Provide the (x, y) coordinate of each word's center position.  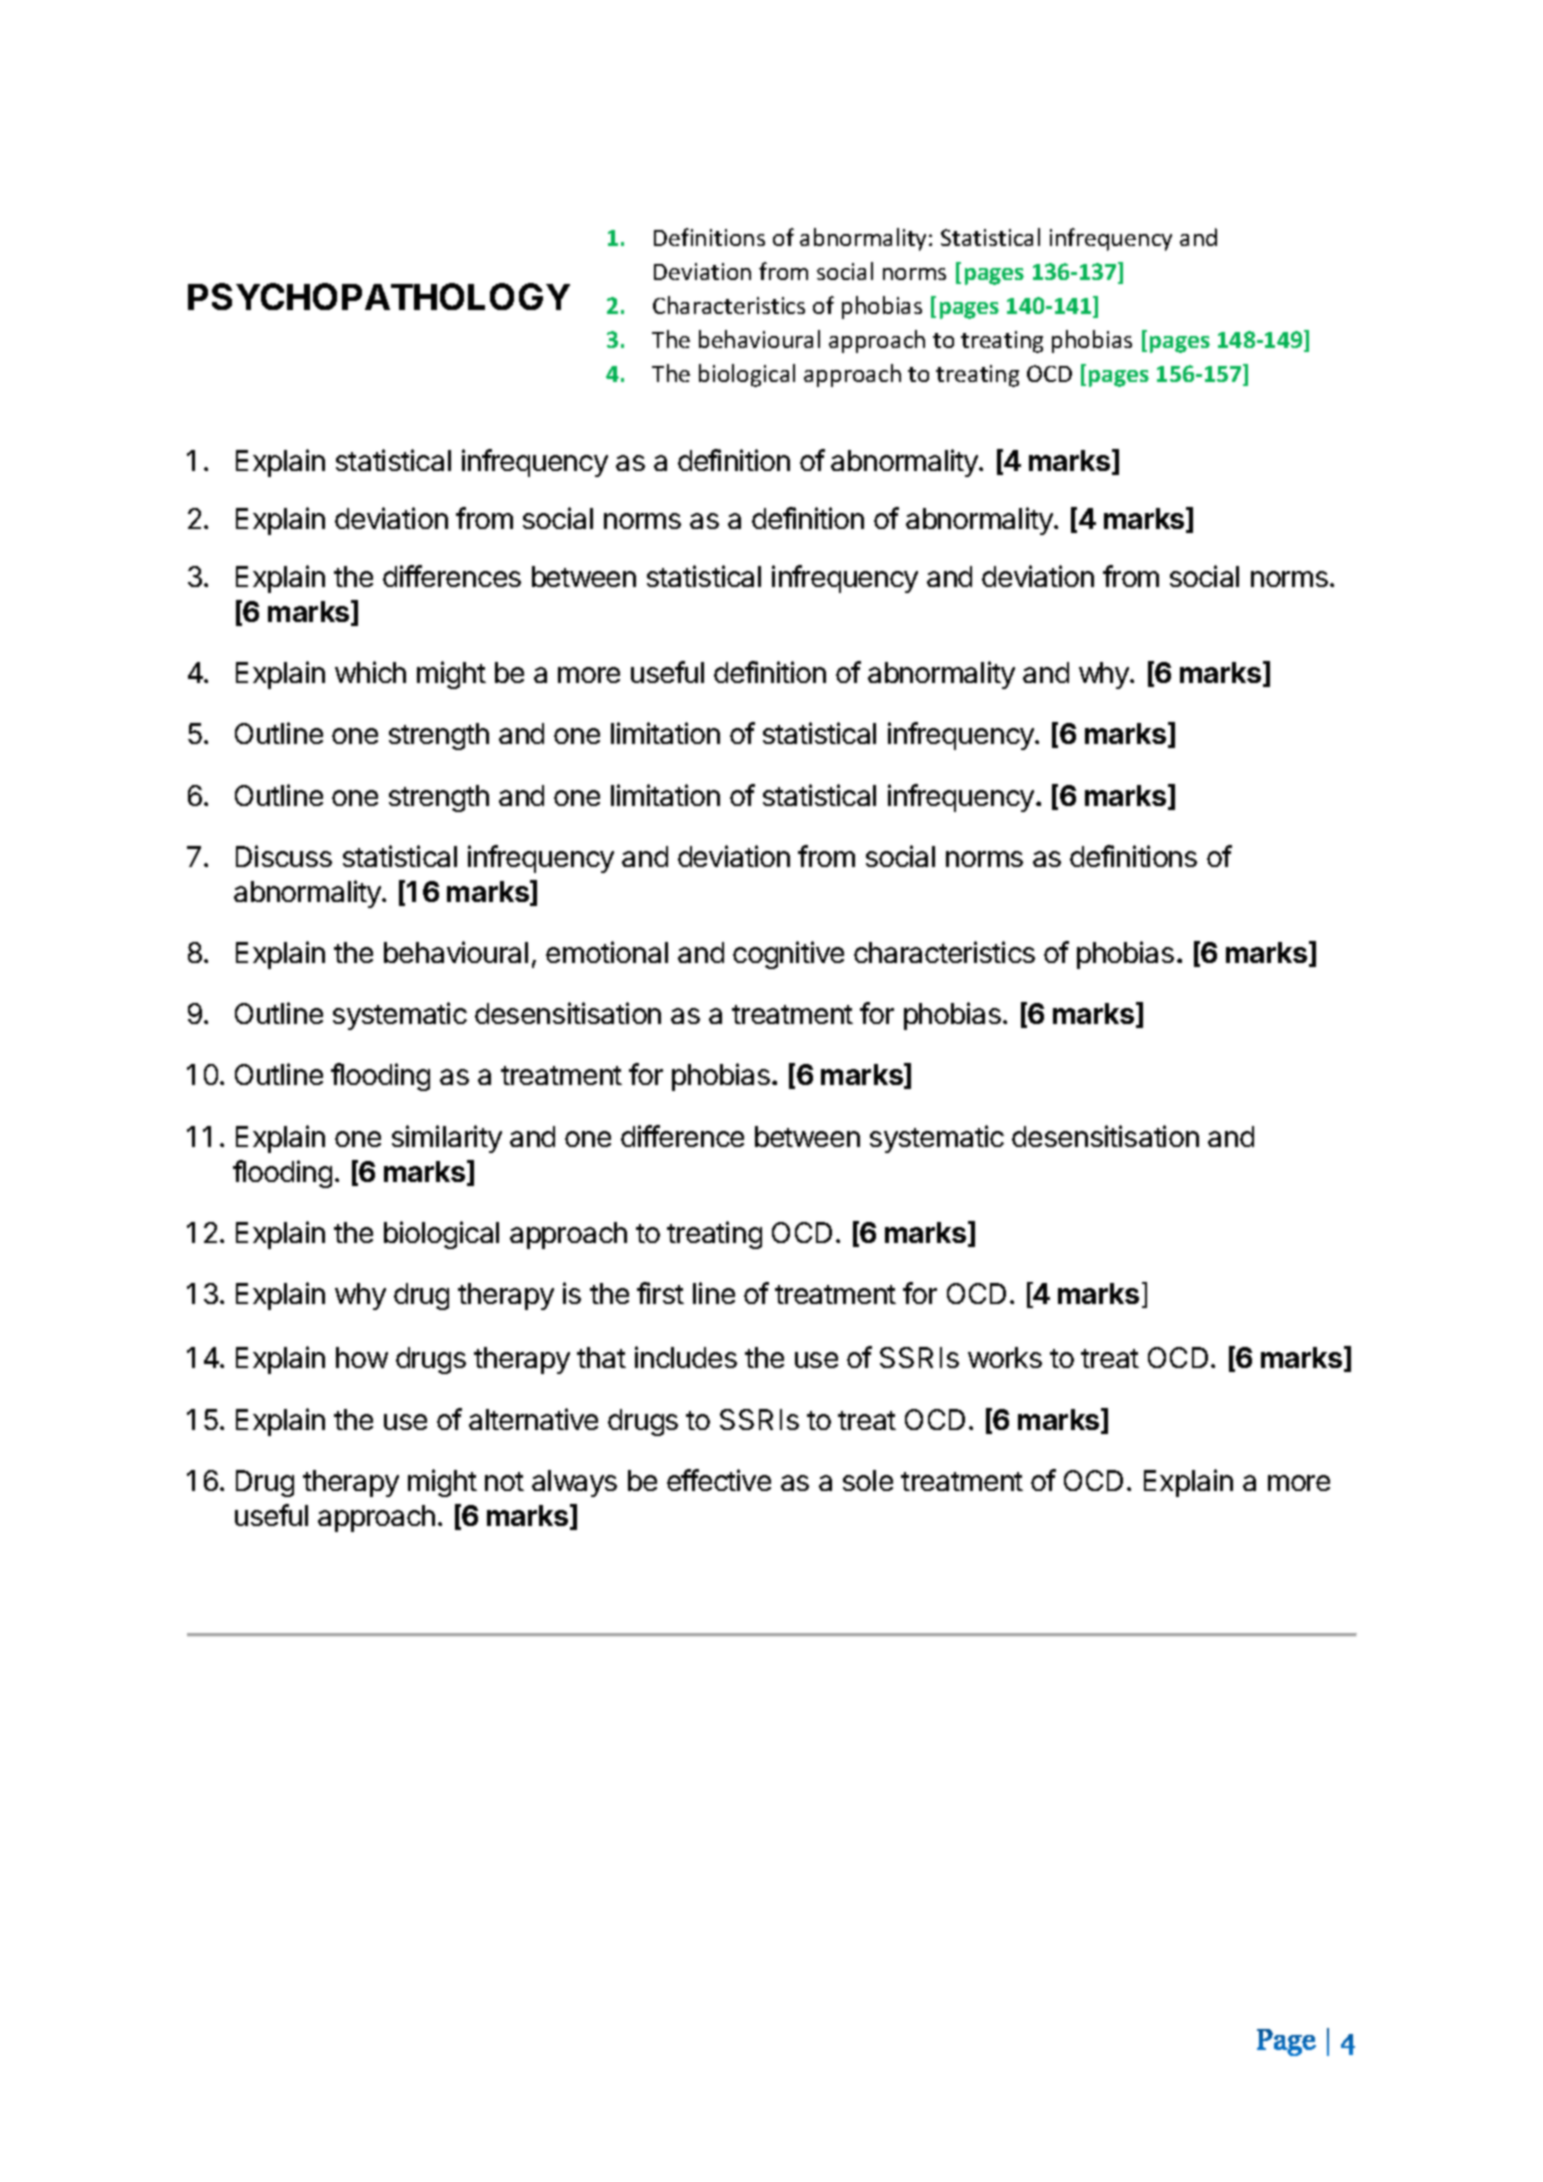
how (362, 1357)
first (660, 1293)
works (1005, 1357)
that (601, 1357)
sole (868, 1480)
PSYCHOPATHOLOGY (379, 296)
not (504, 1481)
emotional (607, 952)
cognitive (788, 955)
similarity (447, 1139)
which (370, 672)
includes (686, 1357)
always (574, 1483)
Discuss (284, 856)
